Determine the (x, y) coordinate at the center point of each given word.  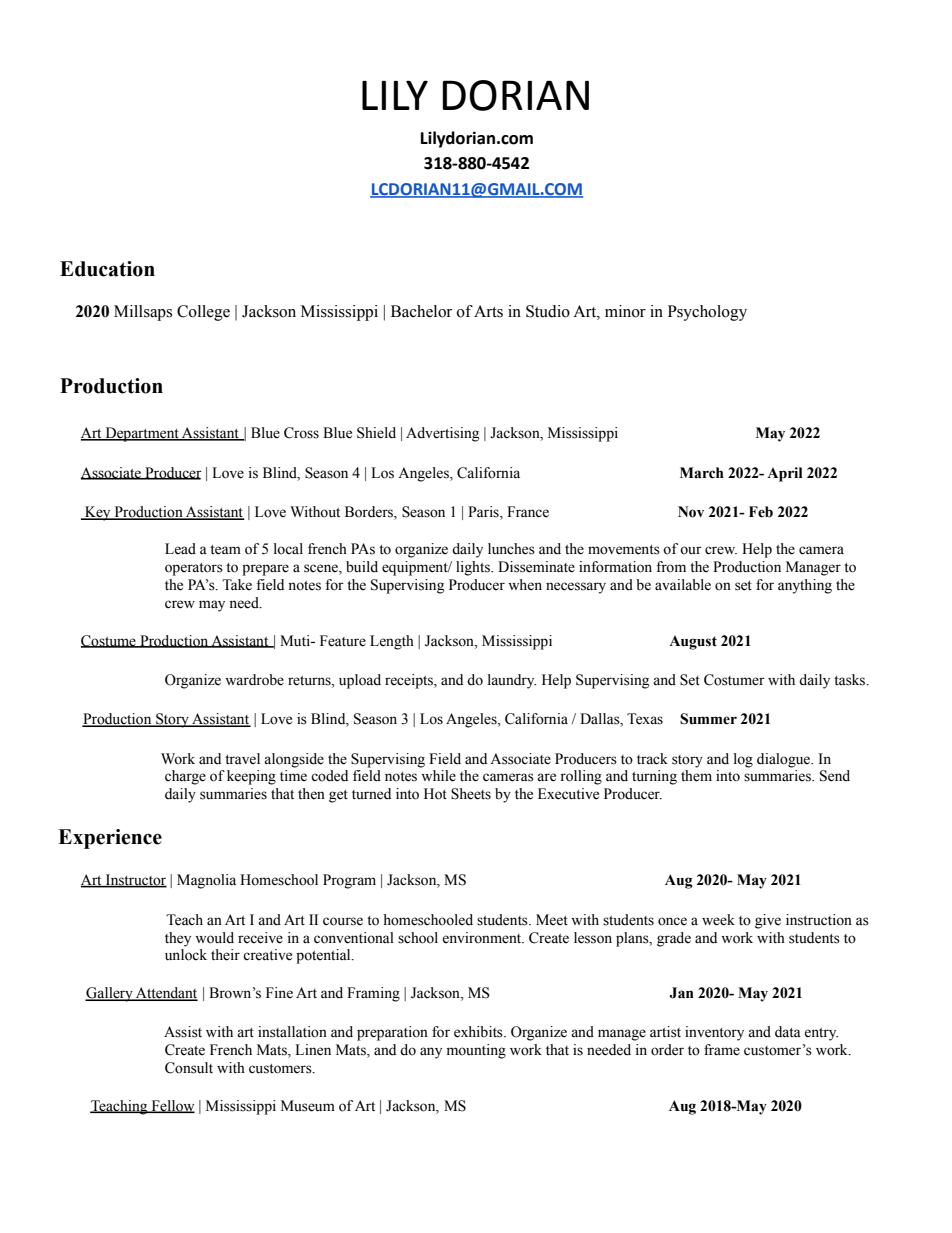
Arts (488, 311)
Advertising (442, 434)
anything (805, 586)
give (768, 921)
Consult (189, 1068)
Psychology (707, 313)
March (702, 473)
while (438, 776)
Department (142, 434)
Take (237, 585)
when (525, 585)
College (203, 313)
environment (483, 938)
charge (185, 777)
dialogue (785, 760)
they (178, 939)
